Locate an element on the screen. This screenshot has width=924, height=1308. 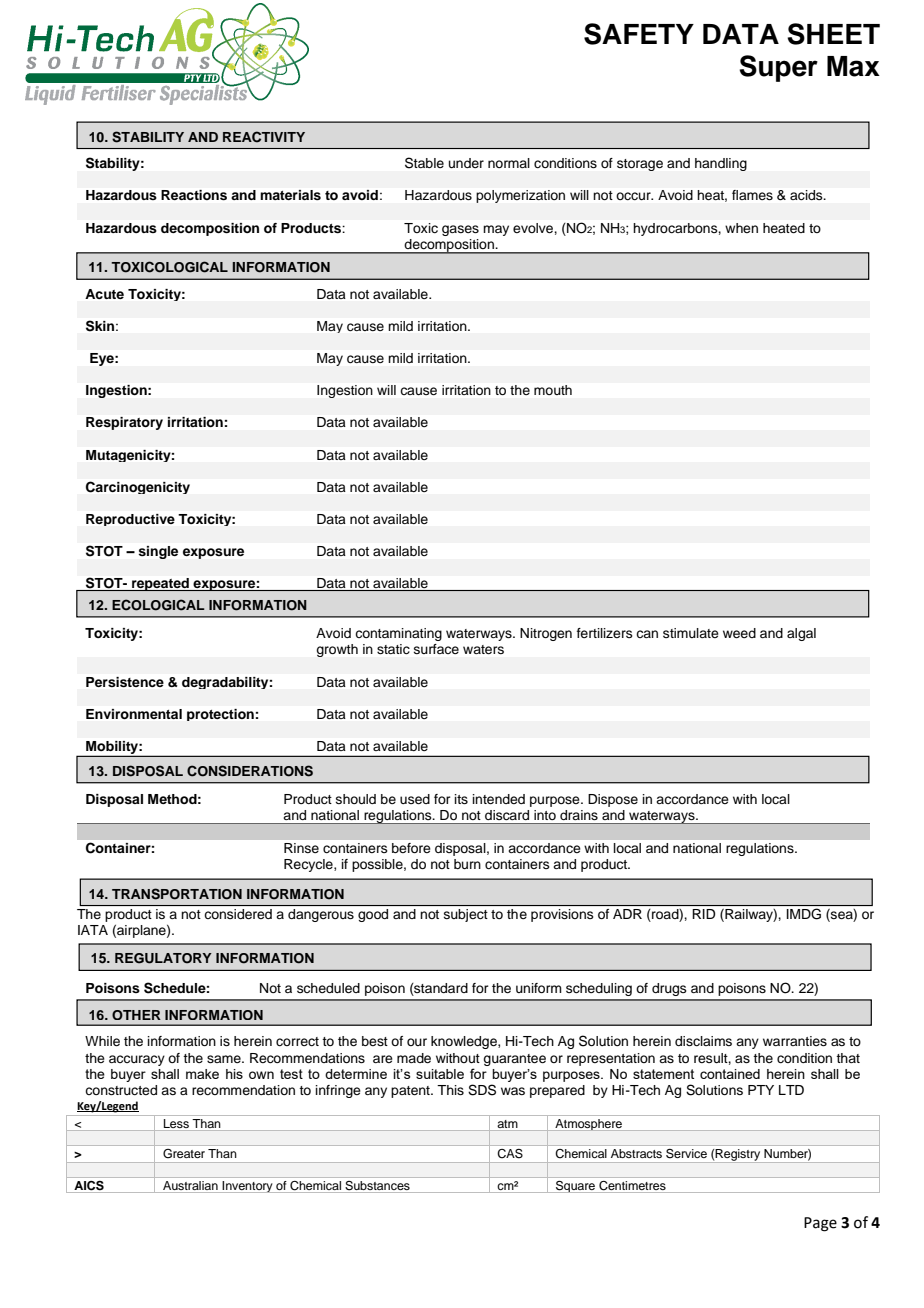
Super is located at coordinates (778, 68).
